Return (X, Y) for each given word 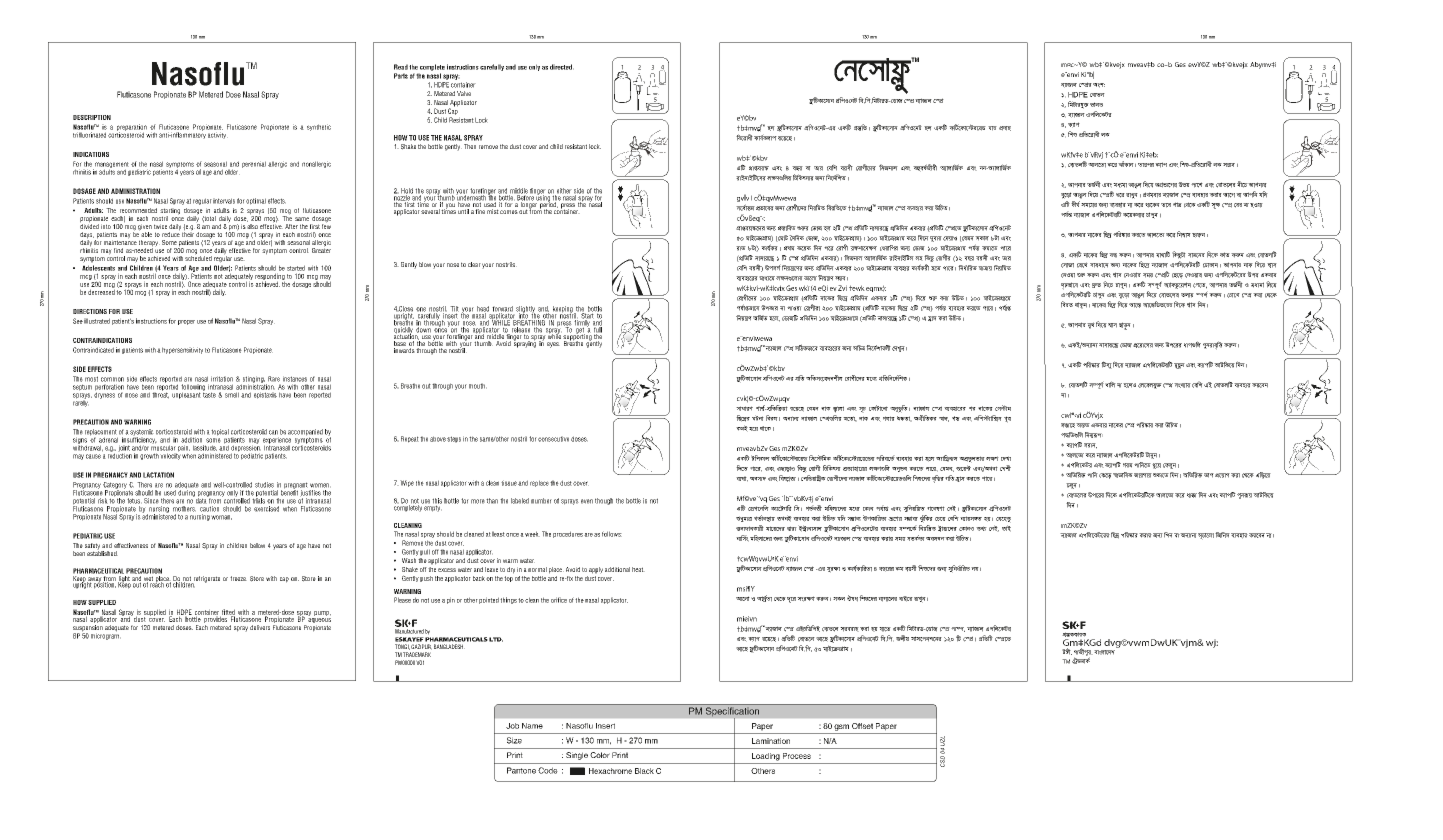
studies (264, 485)
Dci (1253, 274)
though (604, 501)
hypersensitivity (182, 350)
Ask (1099, 85)
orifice (559, 600)
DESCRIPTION (92, 117)
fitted (227, 613)
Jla (852, 598)
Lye (1007, 419)
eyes (553, 345)
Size (514, 740)
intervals (224, 201)
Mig (1128, 465)
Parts (401, 76)
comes (509, 212)
